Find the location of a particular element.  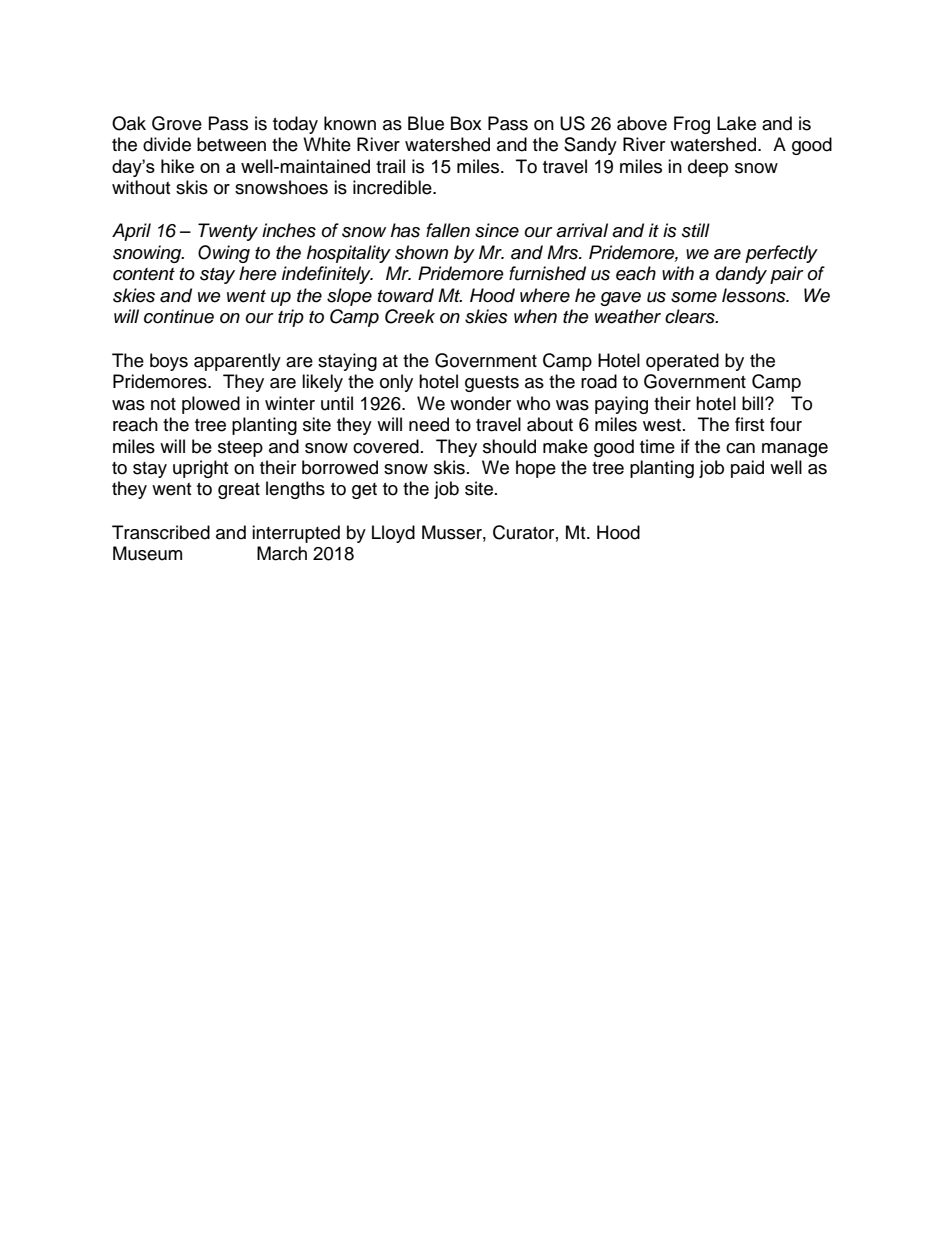

Box is located at coordinates (466, 123).
